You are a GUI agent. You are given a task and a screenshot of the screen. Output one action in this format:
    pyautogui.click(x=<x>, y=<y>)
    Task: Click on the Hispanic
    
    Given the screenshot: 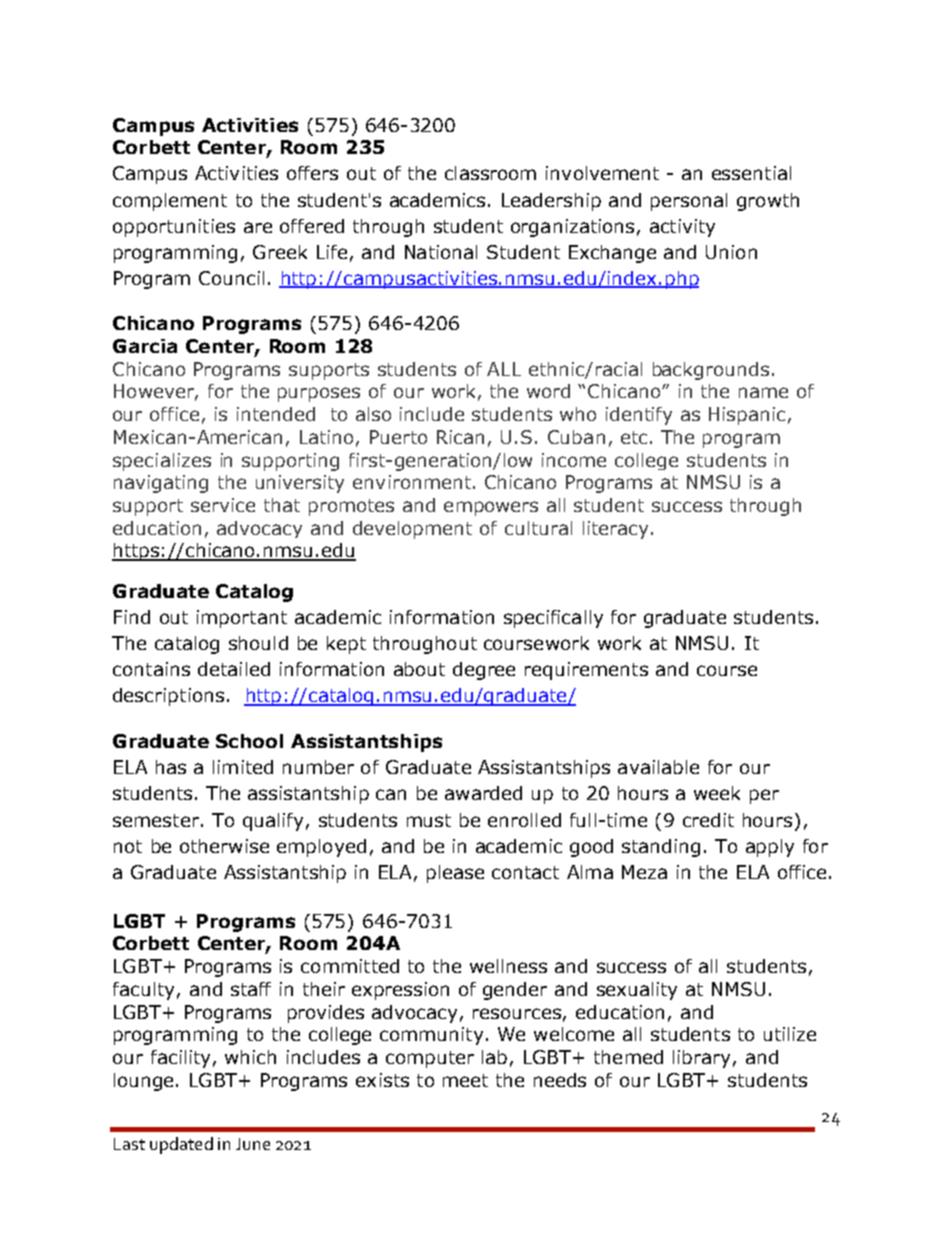 What is the action you would take?
    pyautogui.click(x=747, y=416)
